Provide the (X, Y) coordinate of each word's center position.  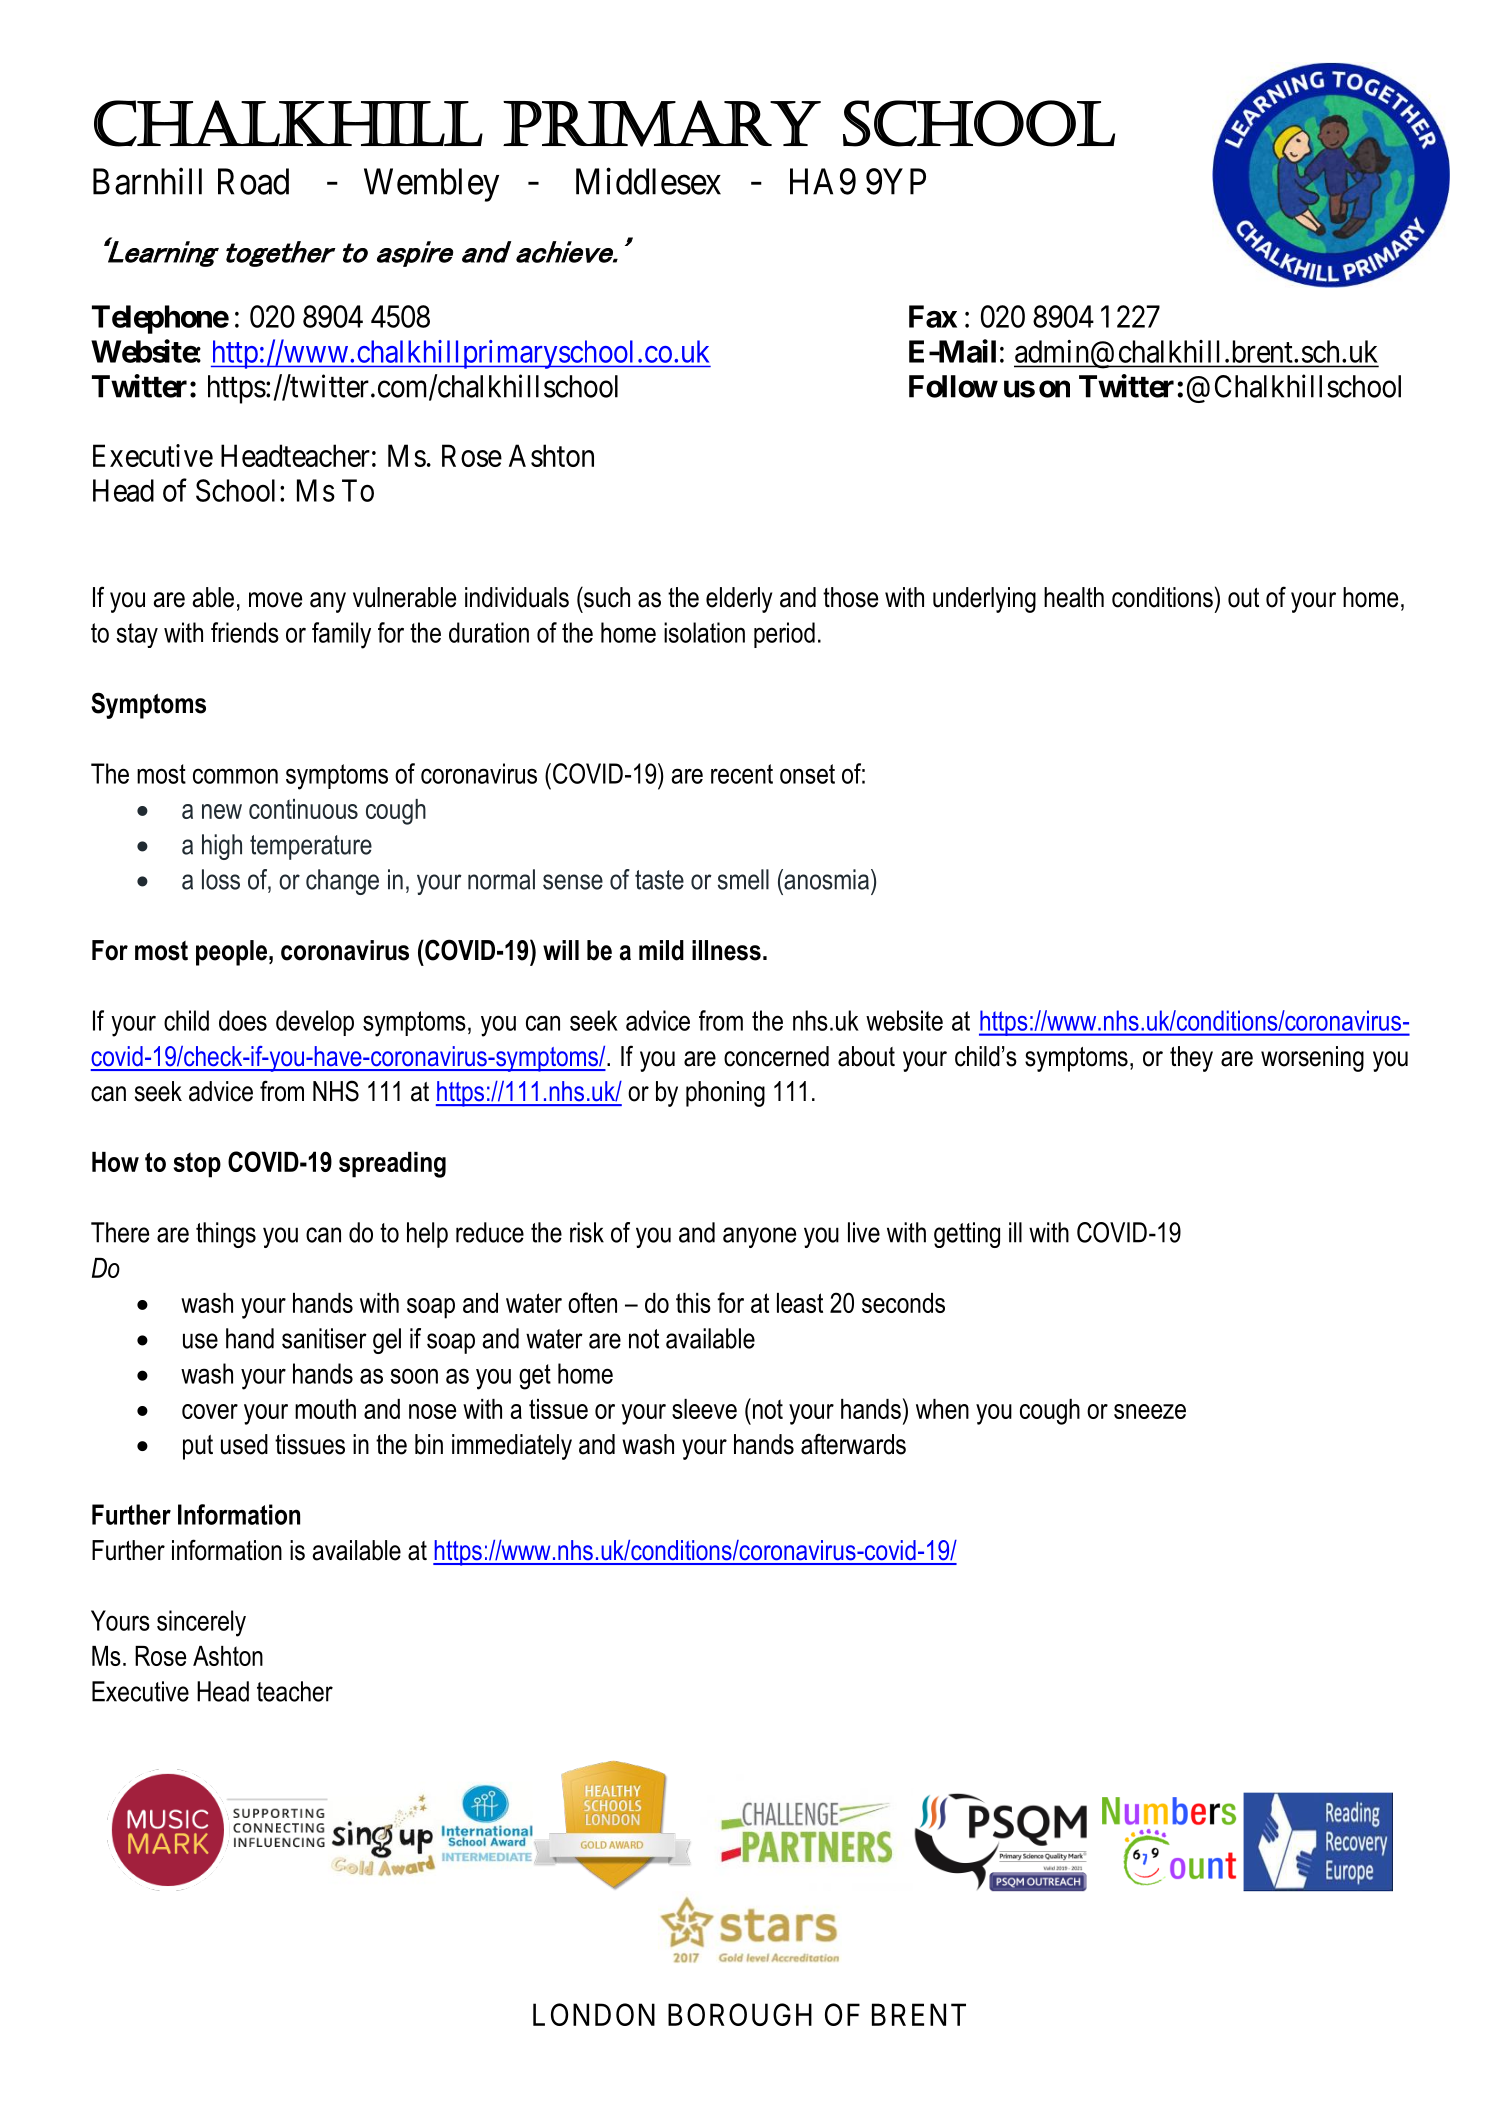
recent (742, 774)
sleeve (704, 1409)
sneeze (1150, 1411)
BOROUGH (740, 2014)
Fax (933, 316)
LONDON (594, 2014)
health (1074, 597)
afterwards (853, 1444)
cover (210, 1411)
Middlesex (648, 181)
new (222, 811)
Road (253, 181)
